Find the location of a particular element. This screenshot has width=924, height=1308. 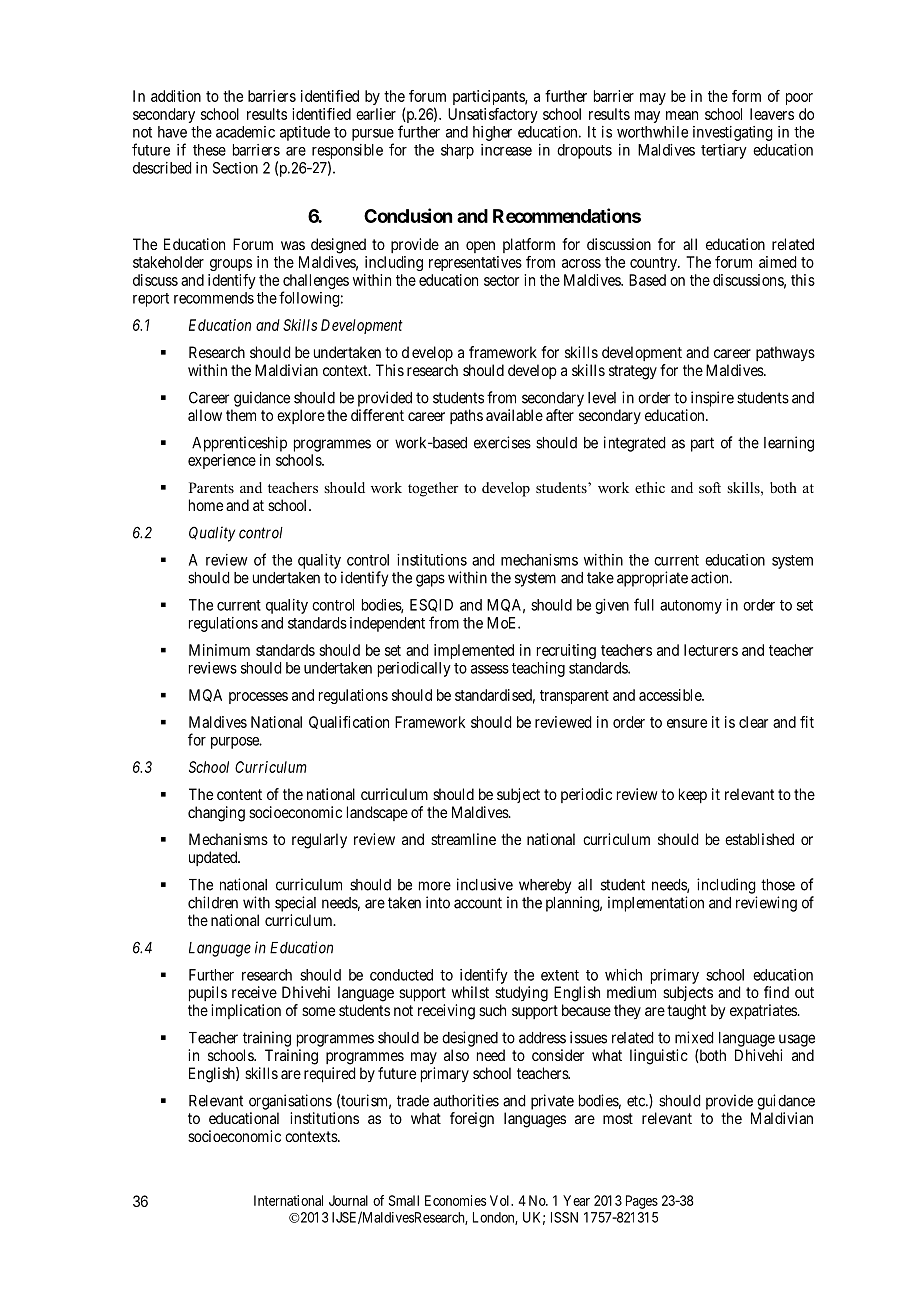

investigating is located at coordinates (733, 133).
